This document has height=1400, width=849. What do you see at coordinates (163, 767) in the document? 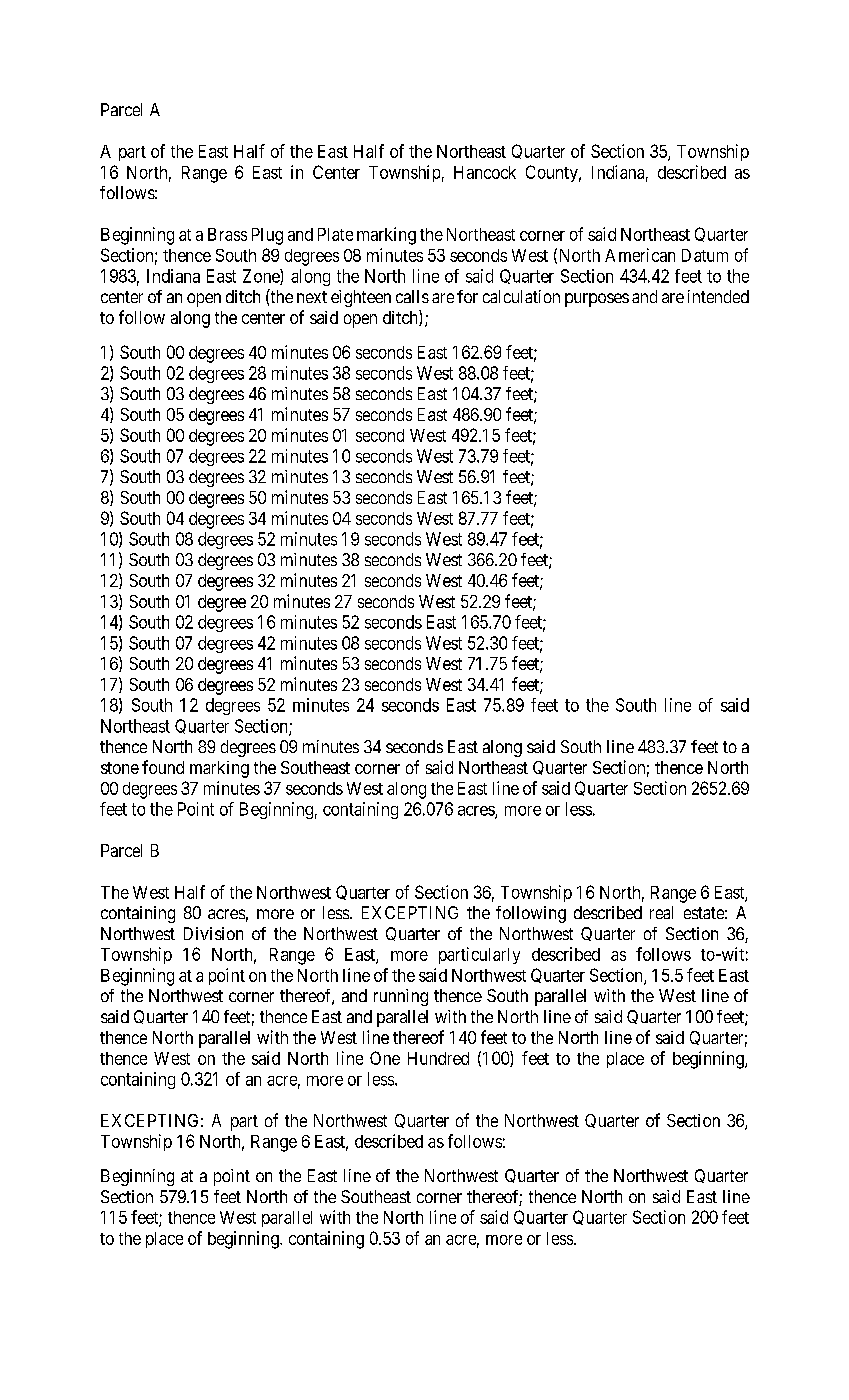
I see `found` at bounding box center [163, 767].
